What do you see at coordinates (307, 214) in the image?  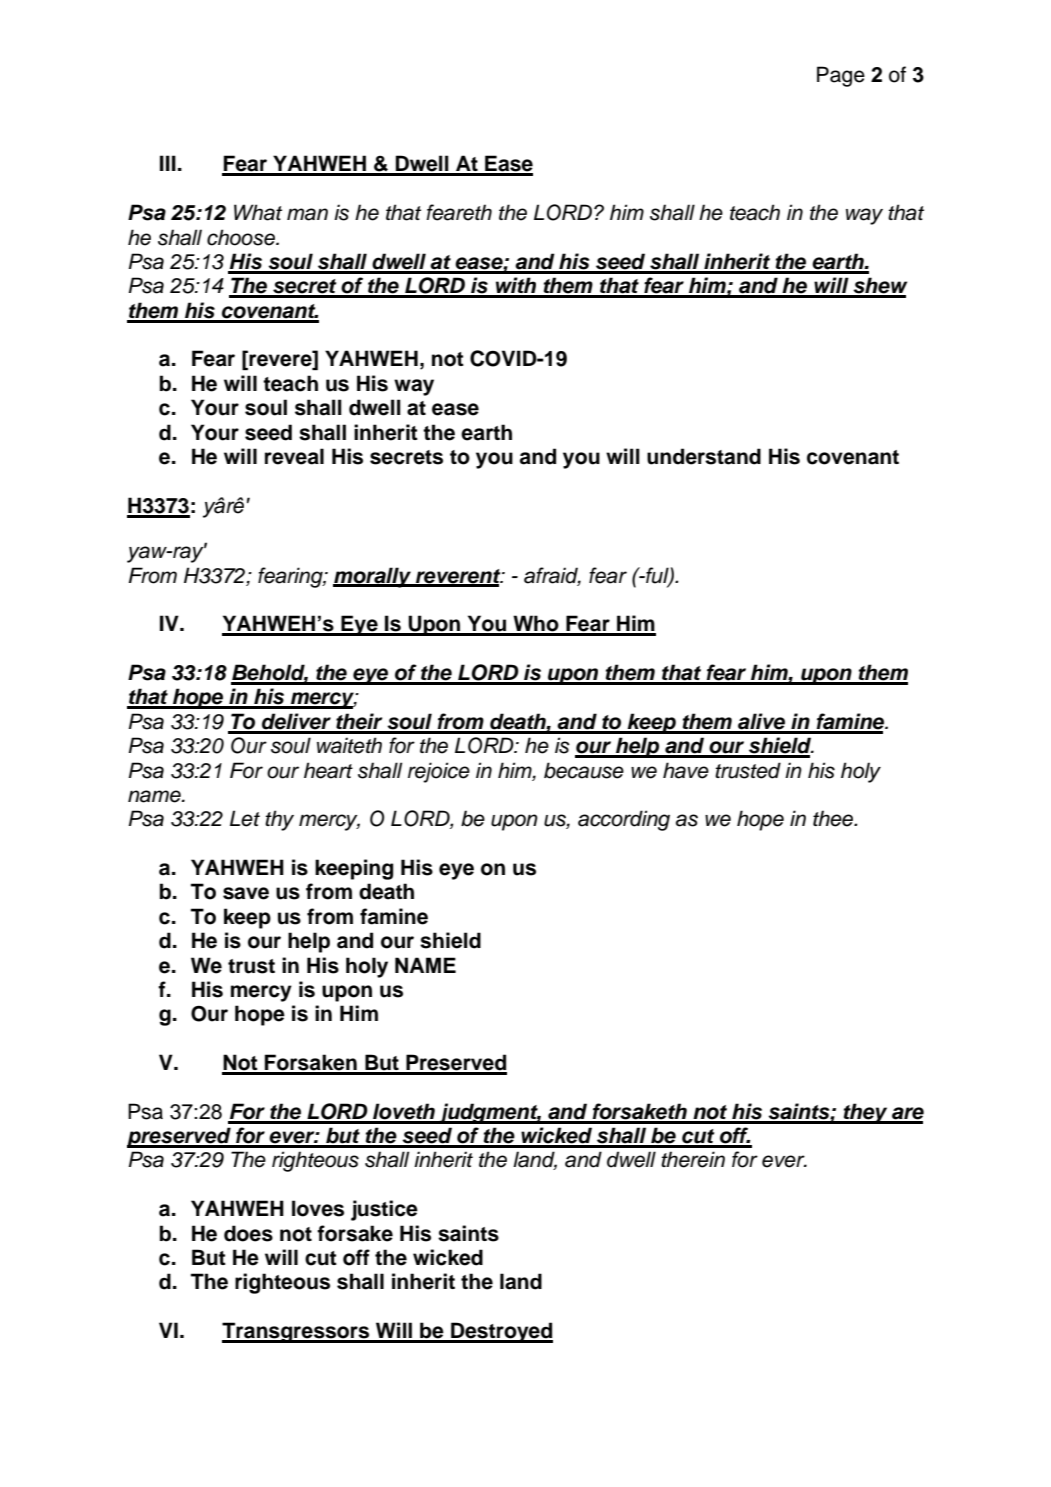 I see `man` at bounding box center [307, 214].
